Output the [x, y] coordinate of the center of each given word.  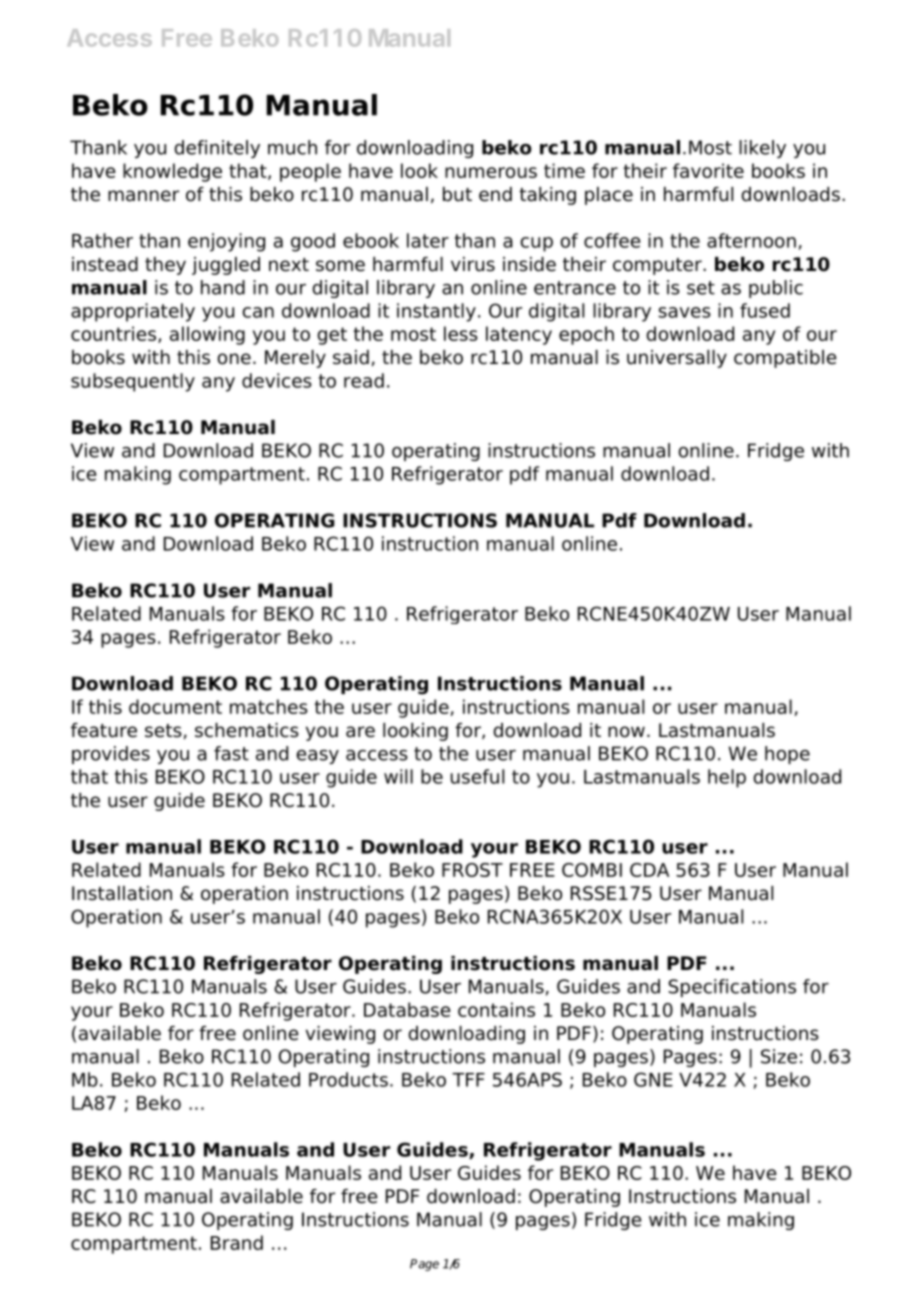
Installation [122, 893]
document [175, 706]
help [727, 778]
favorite [708, 170]
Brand [237, 1242]
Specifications [732, 988]
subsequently [133, 382]
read [364, 380]
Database [407, 1009]
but [457, 194]
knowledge [172, 172]
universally [677, 359]
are [360, 732]
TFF [468, 1080]
